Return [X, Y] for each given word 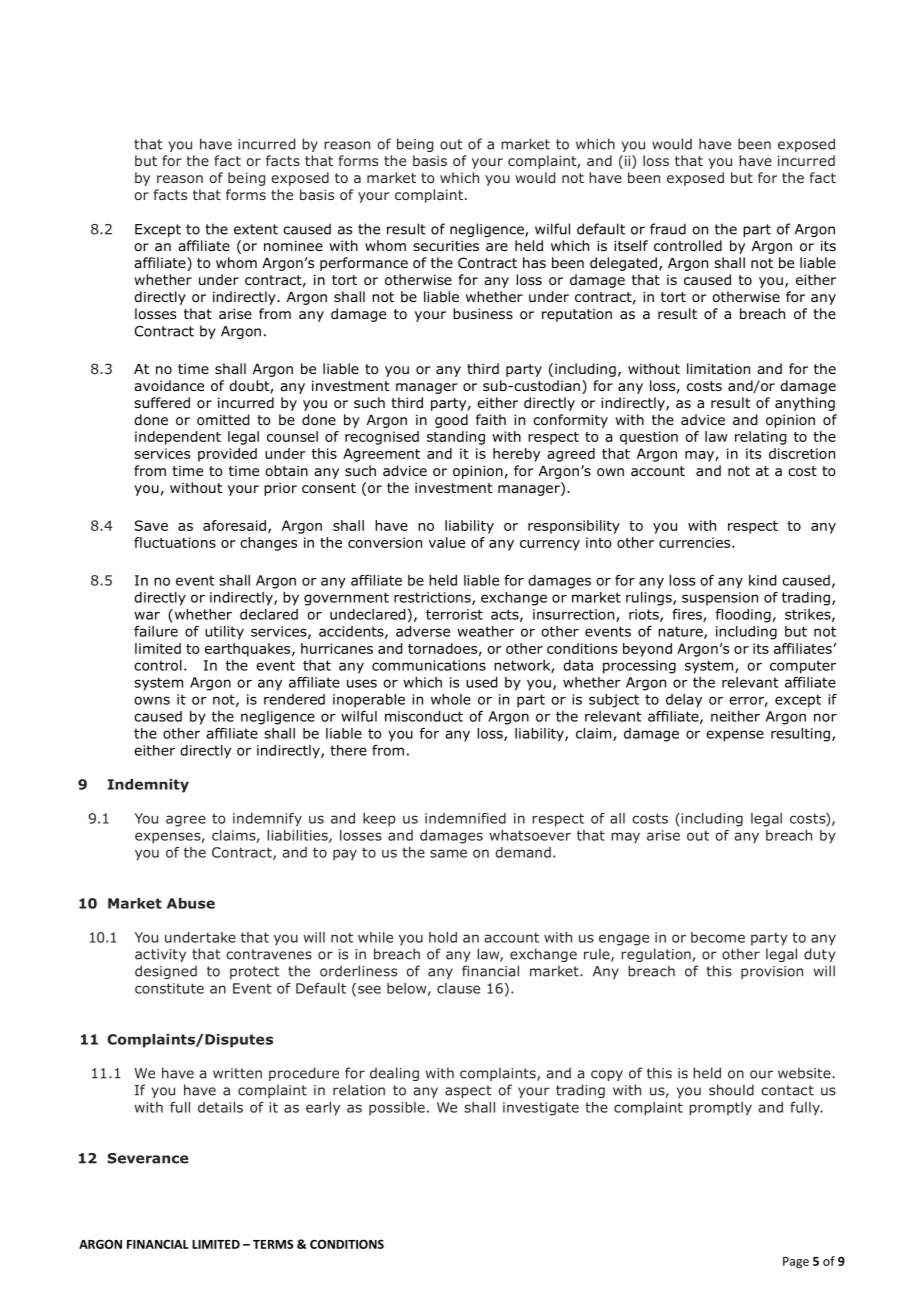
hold [443, 937]
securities [446, 245]
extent [256, 229]
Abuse [191, 903]
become [718, 937]
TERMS [273, 1244]
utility [224, 633]
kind [762, 580]
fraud [668, 229]
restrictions [433, 598]
